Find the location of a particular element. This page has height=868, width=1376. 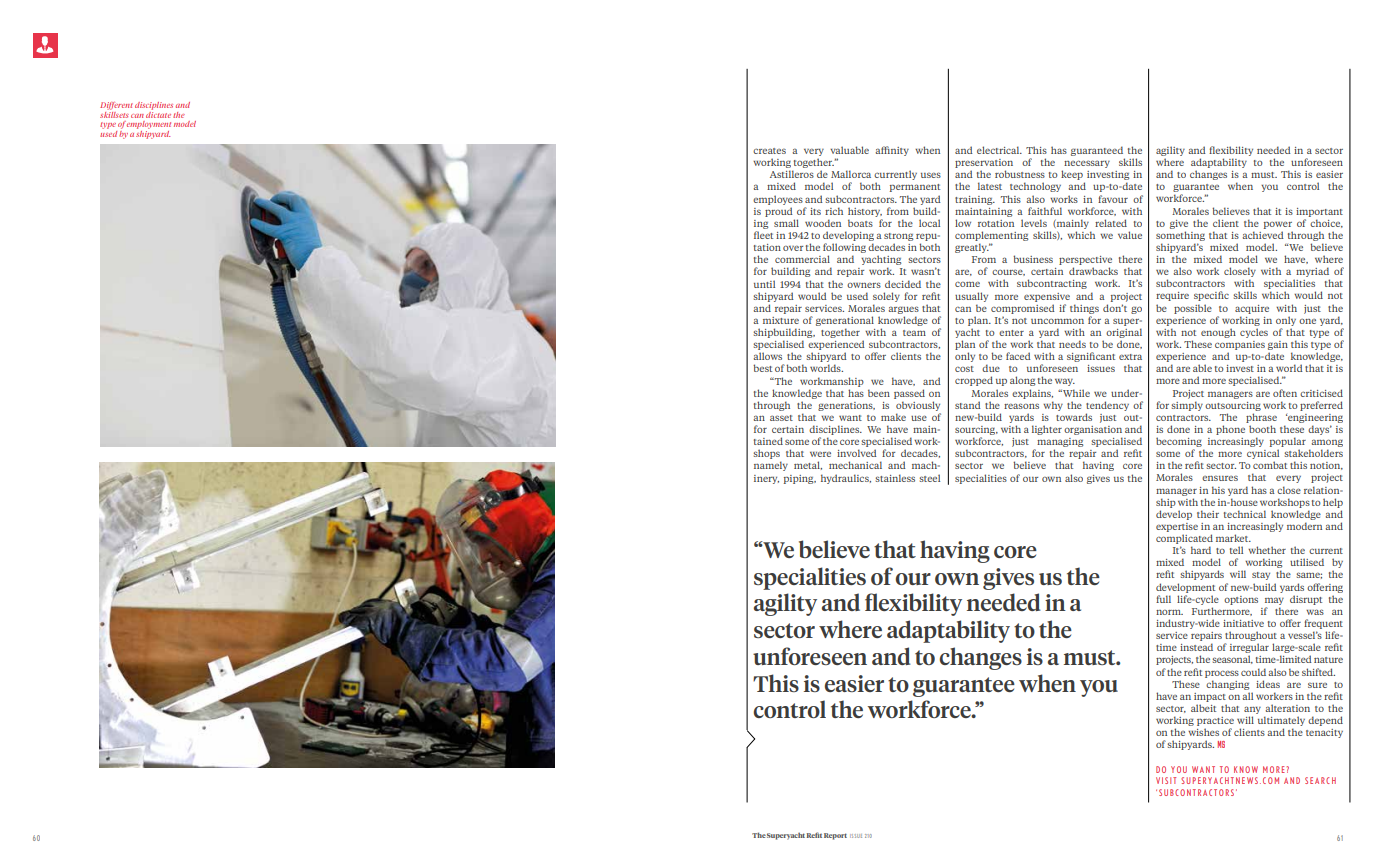

were is located at coordinates (820, 454).
